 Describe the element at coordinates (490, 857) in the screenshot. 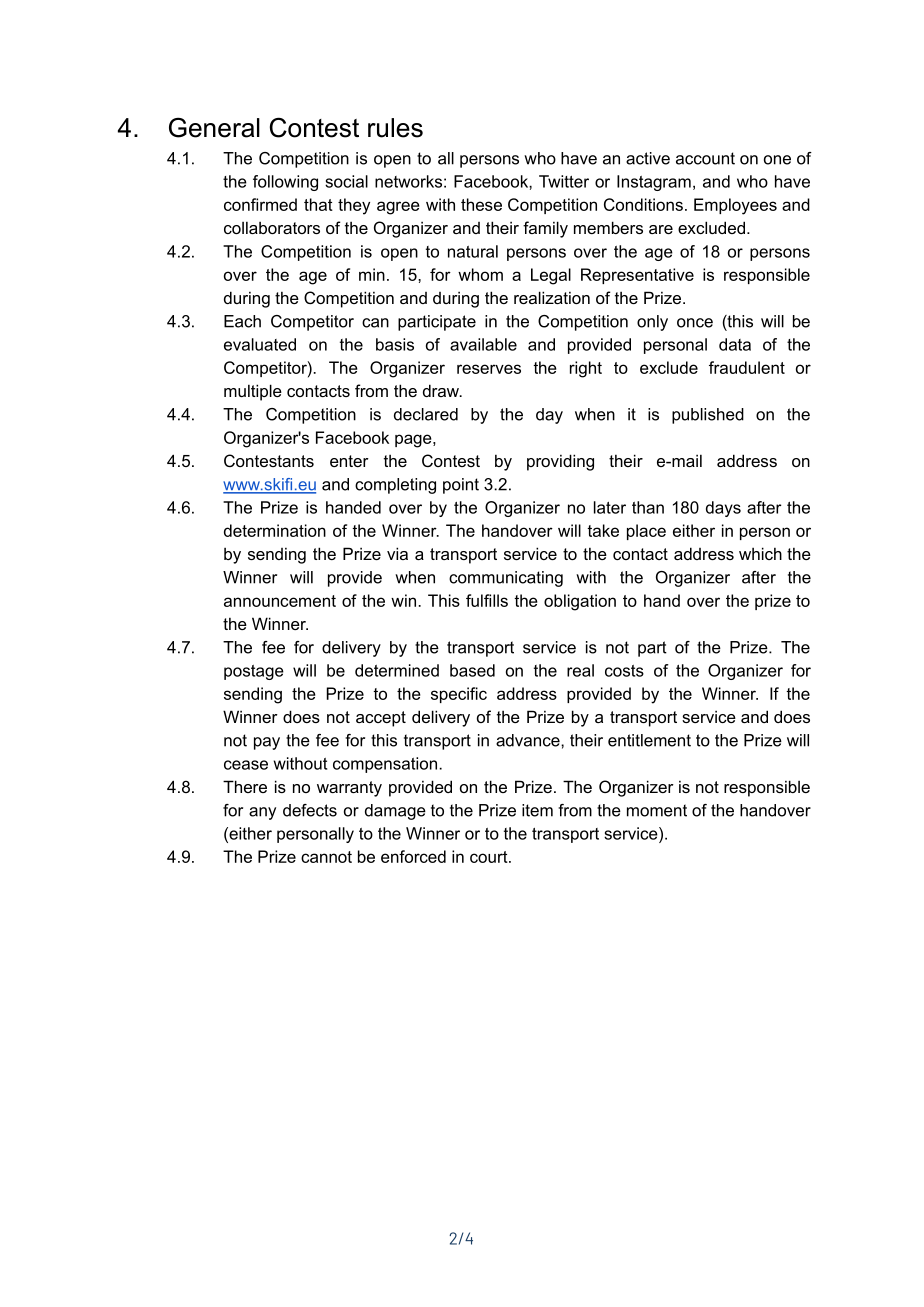

I see `court` at that location.
